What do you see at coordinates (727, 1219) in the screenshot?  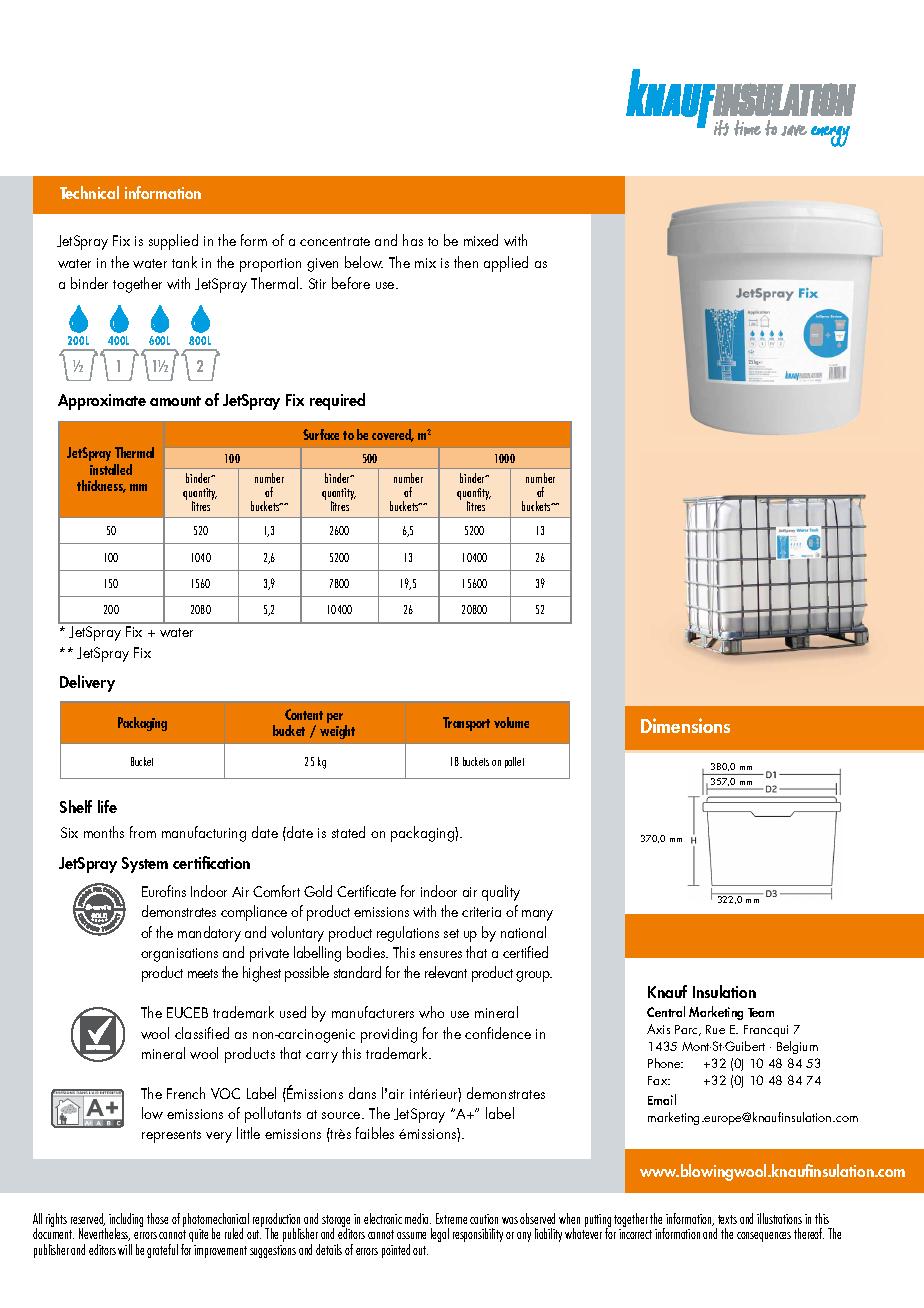 I see `texts` at bounding box center [727, 1219].
